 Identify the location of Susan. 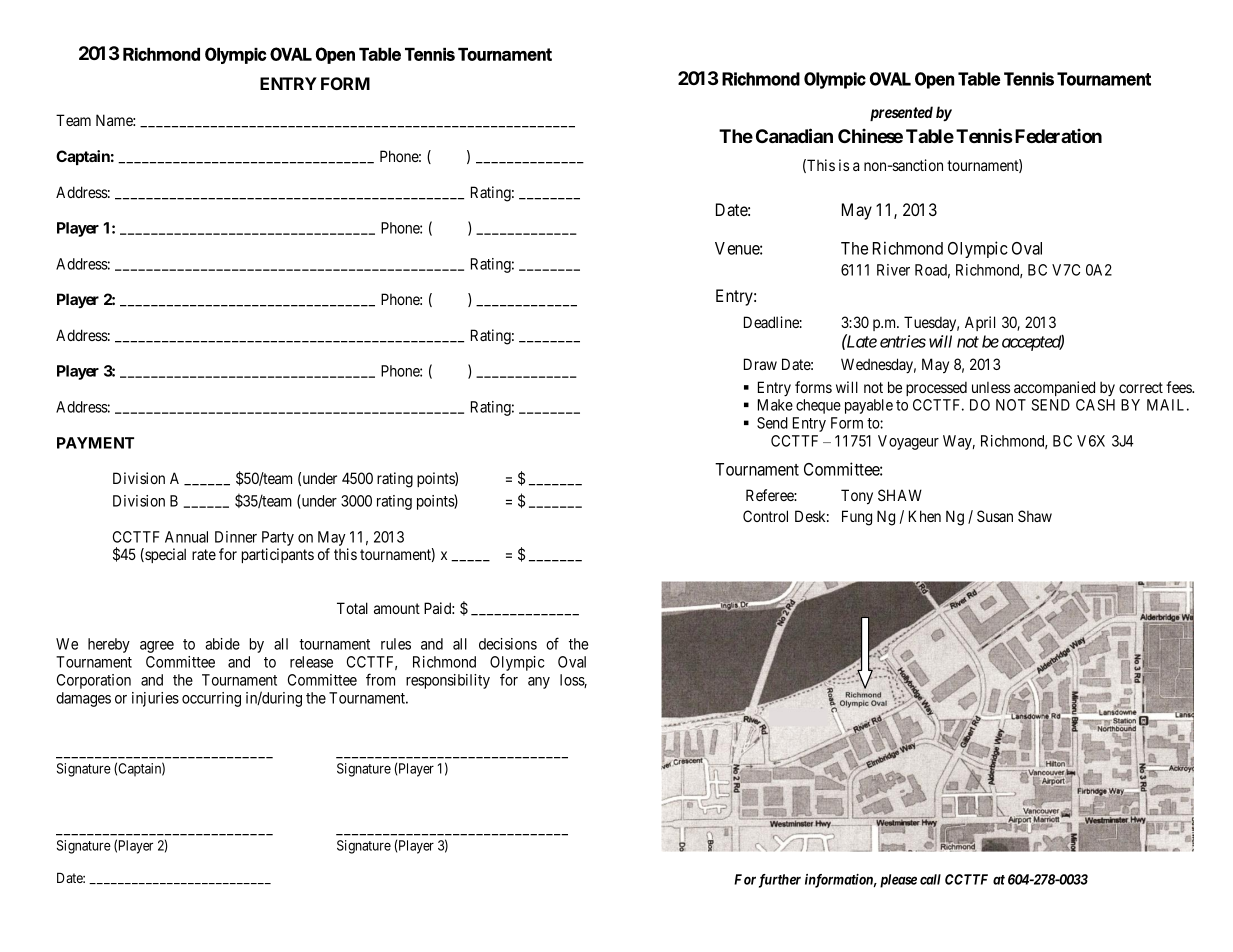
(995, 516).
